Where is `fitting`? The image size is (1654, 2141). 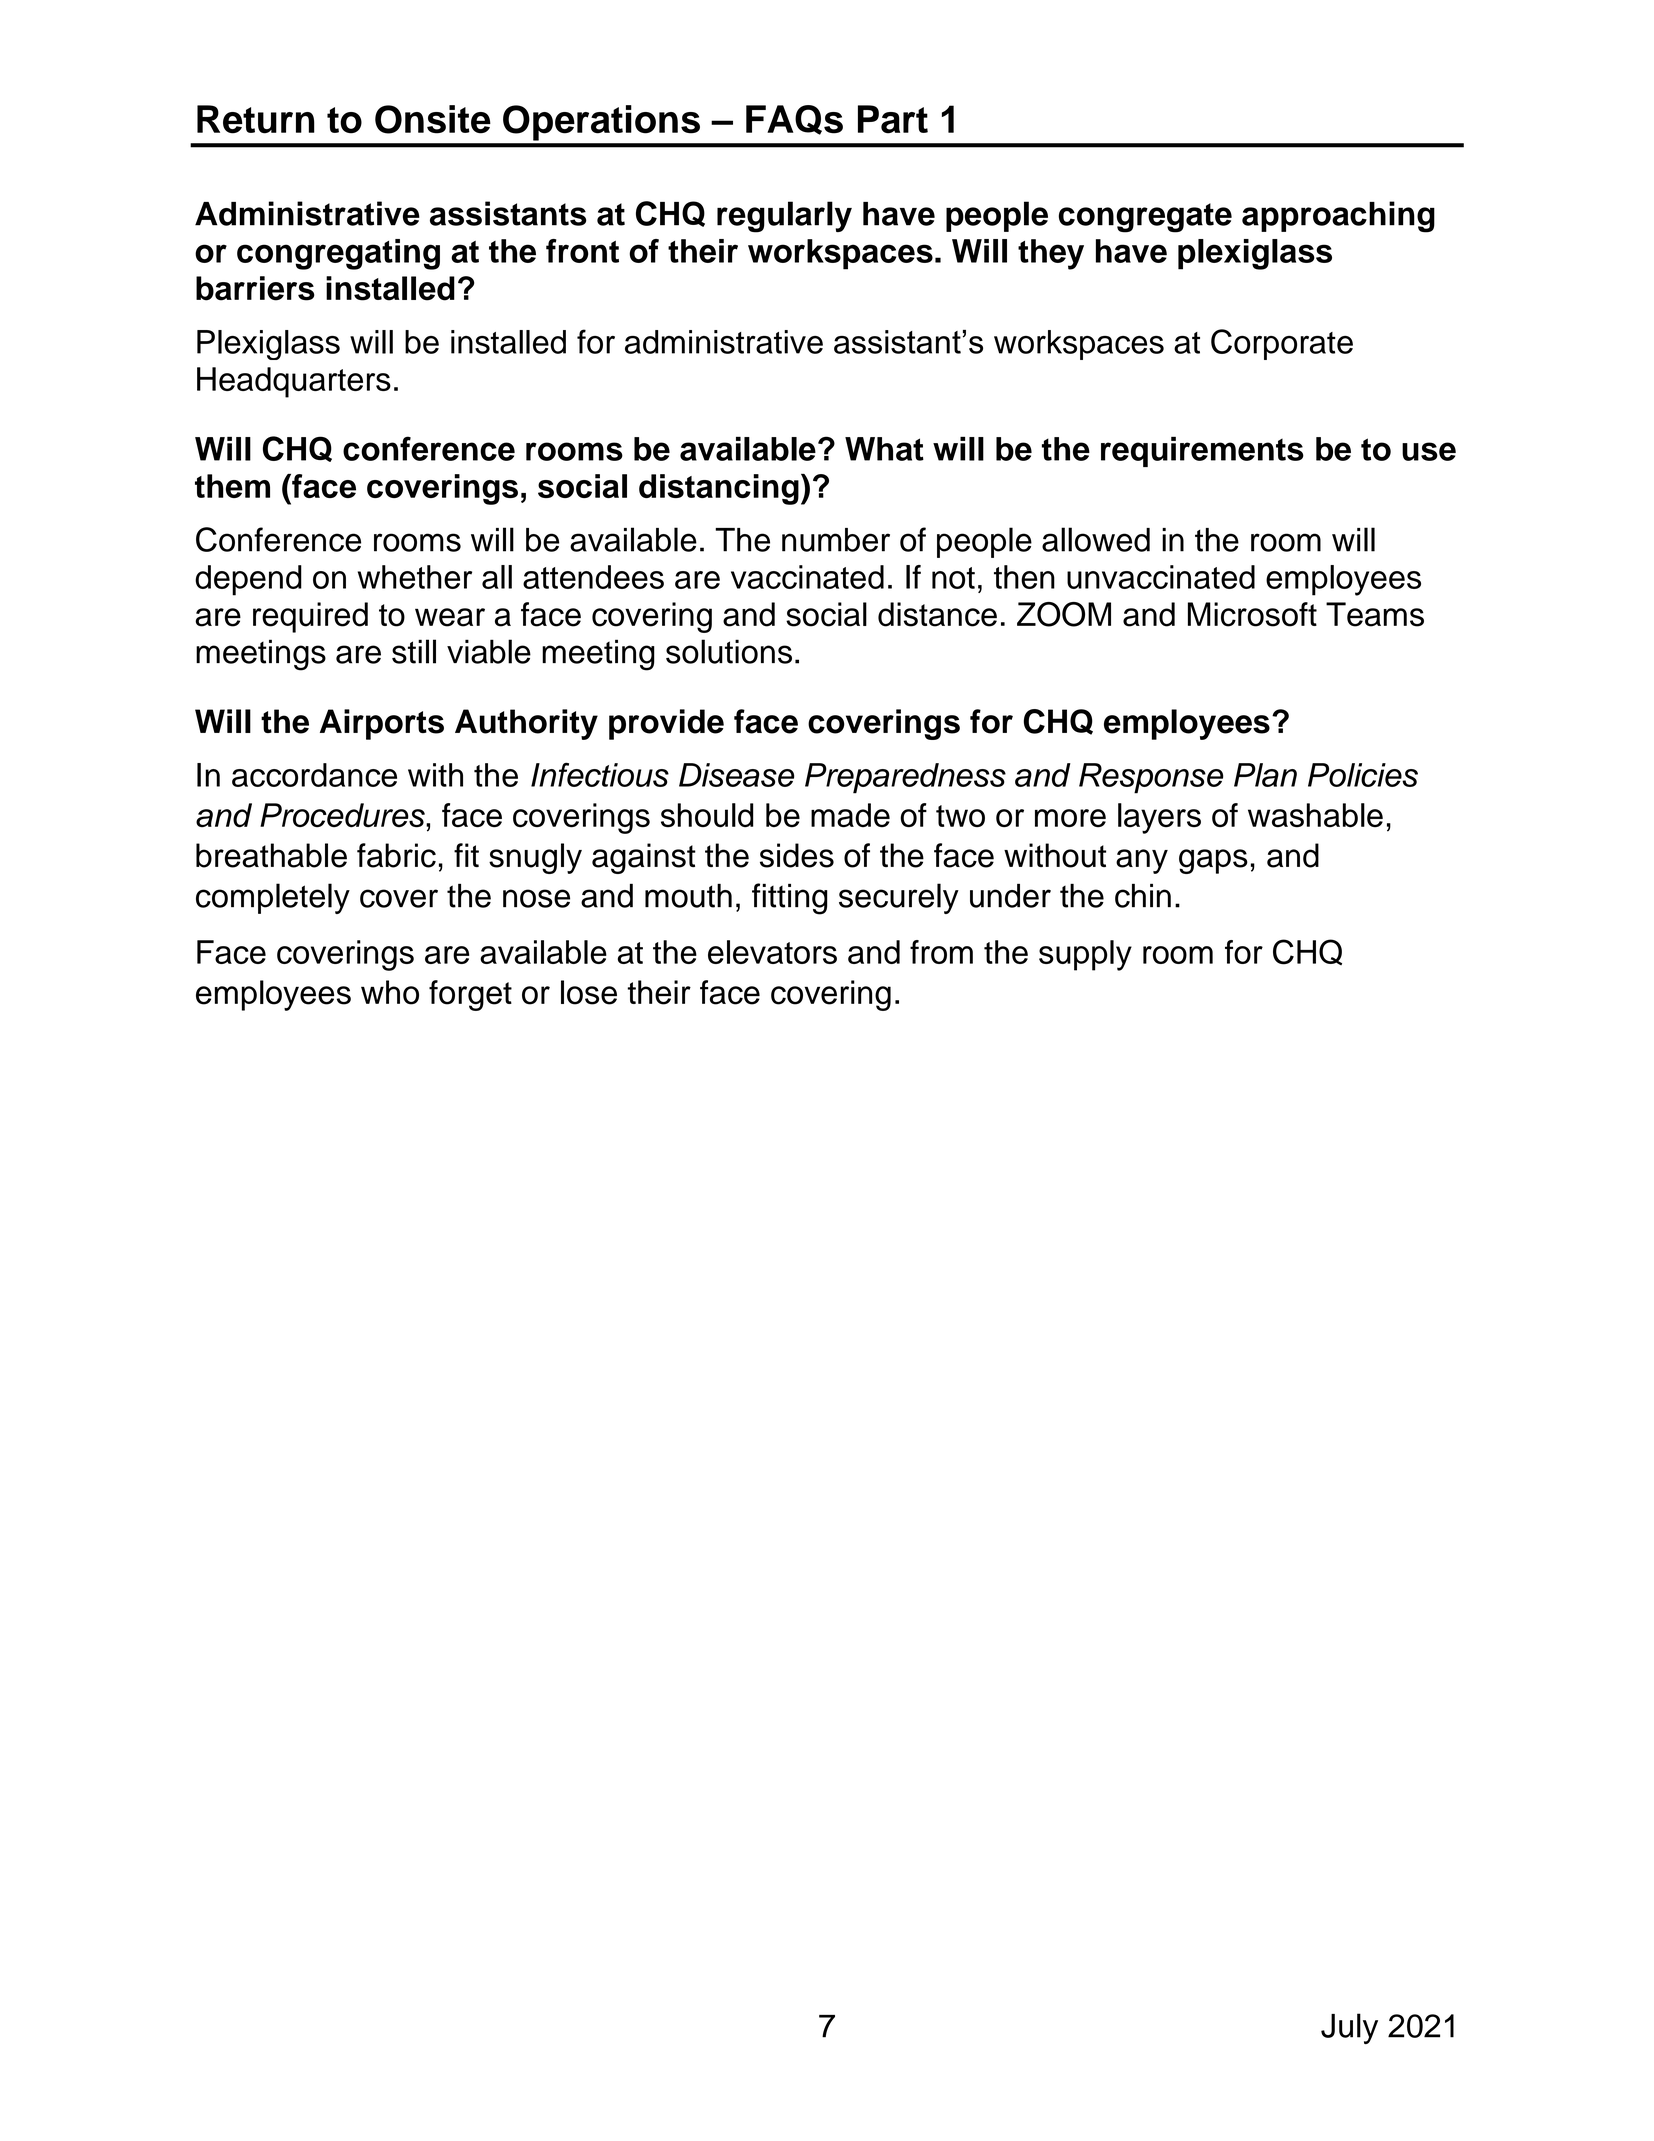
fitting is located at coordinates (790, 899).
